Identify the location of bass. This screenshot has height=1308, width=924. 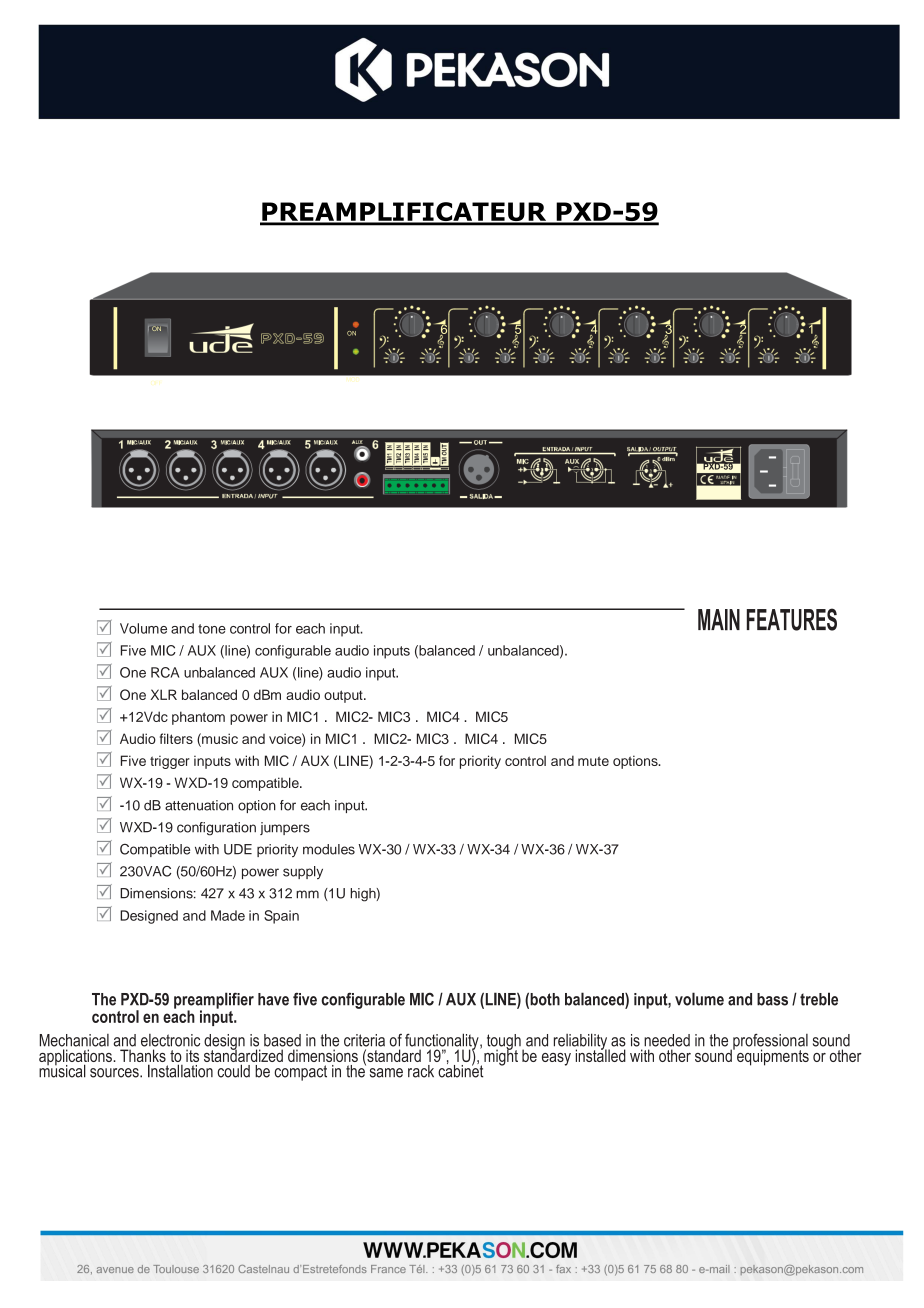
(772, 999).
